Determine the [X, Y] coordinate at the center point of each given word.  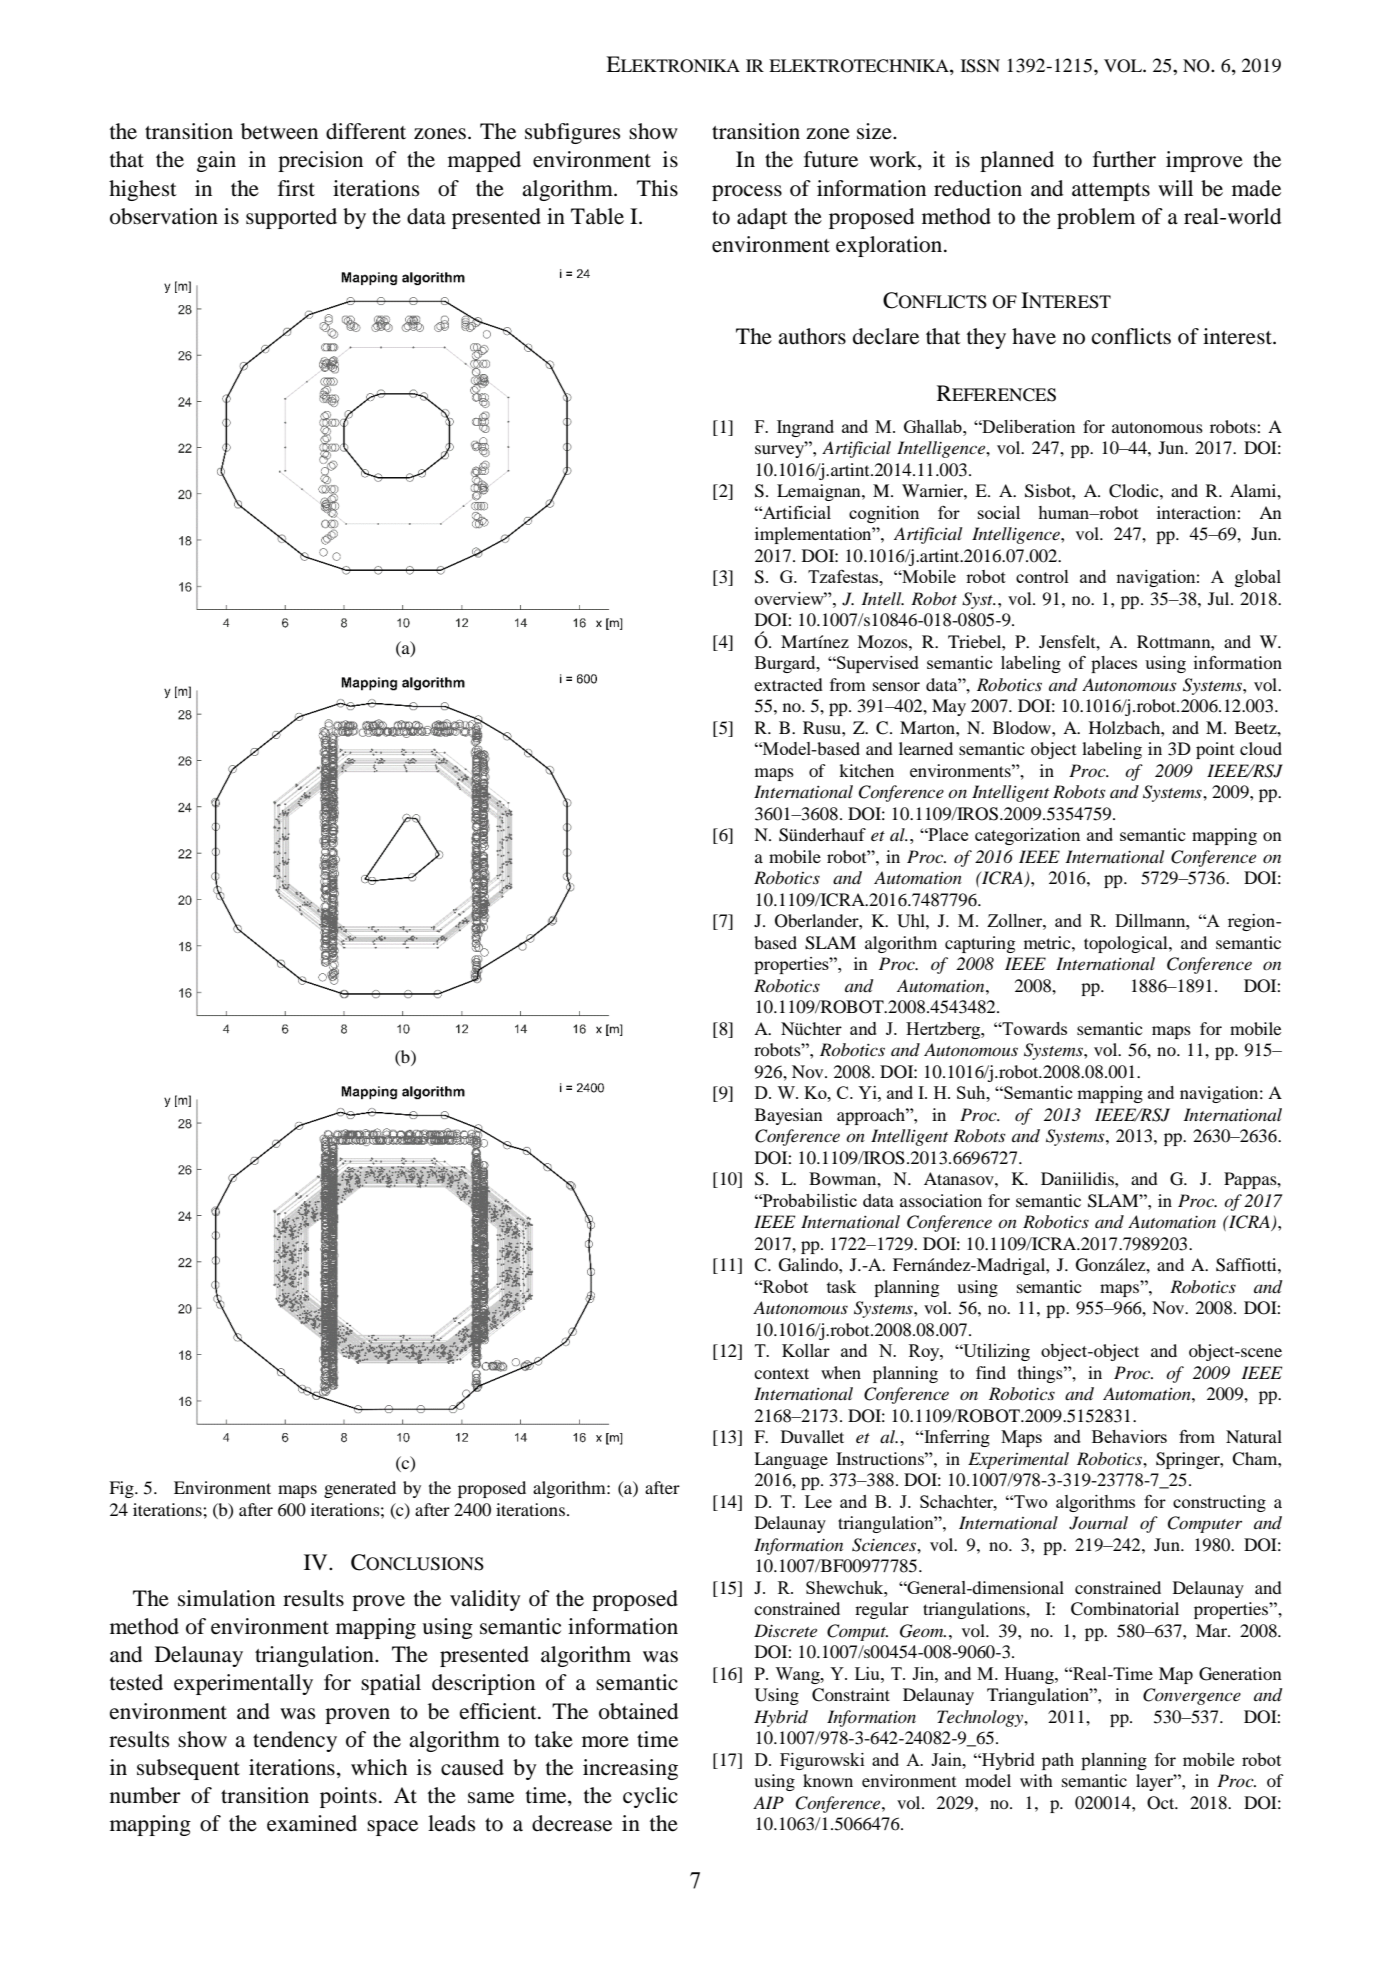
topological [1127, 944]
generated [360, 1489]
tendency [295, 1741]
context [781, 1373]
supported [291, 218]
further [1124, 159]
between [279, 131]
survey [780, 450]
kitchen [866, 770]
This [657, 188]
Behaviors [1129, 1436]
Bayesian [788, 1116]
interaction [1197, 512]
